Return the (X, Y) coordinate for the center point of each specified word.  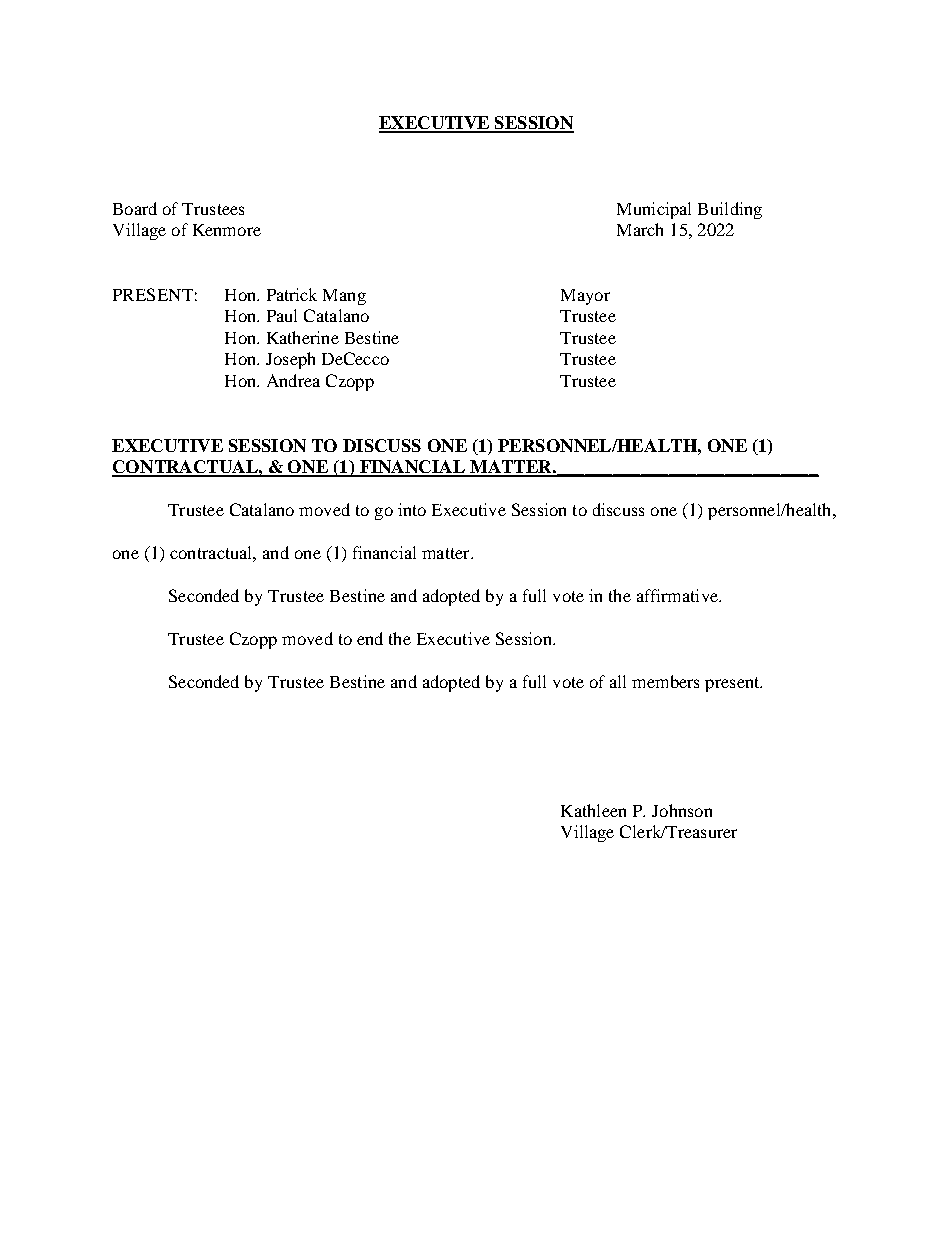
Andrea (293, 380)
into (412, 509)
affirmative (678, 595)
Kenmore (227, 230)
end (370, 638)
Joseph (290, 360)
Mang (344, 297)
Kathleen (593, 810)
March (640, 229)
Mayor (585, 297)
